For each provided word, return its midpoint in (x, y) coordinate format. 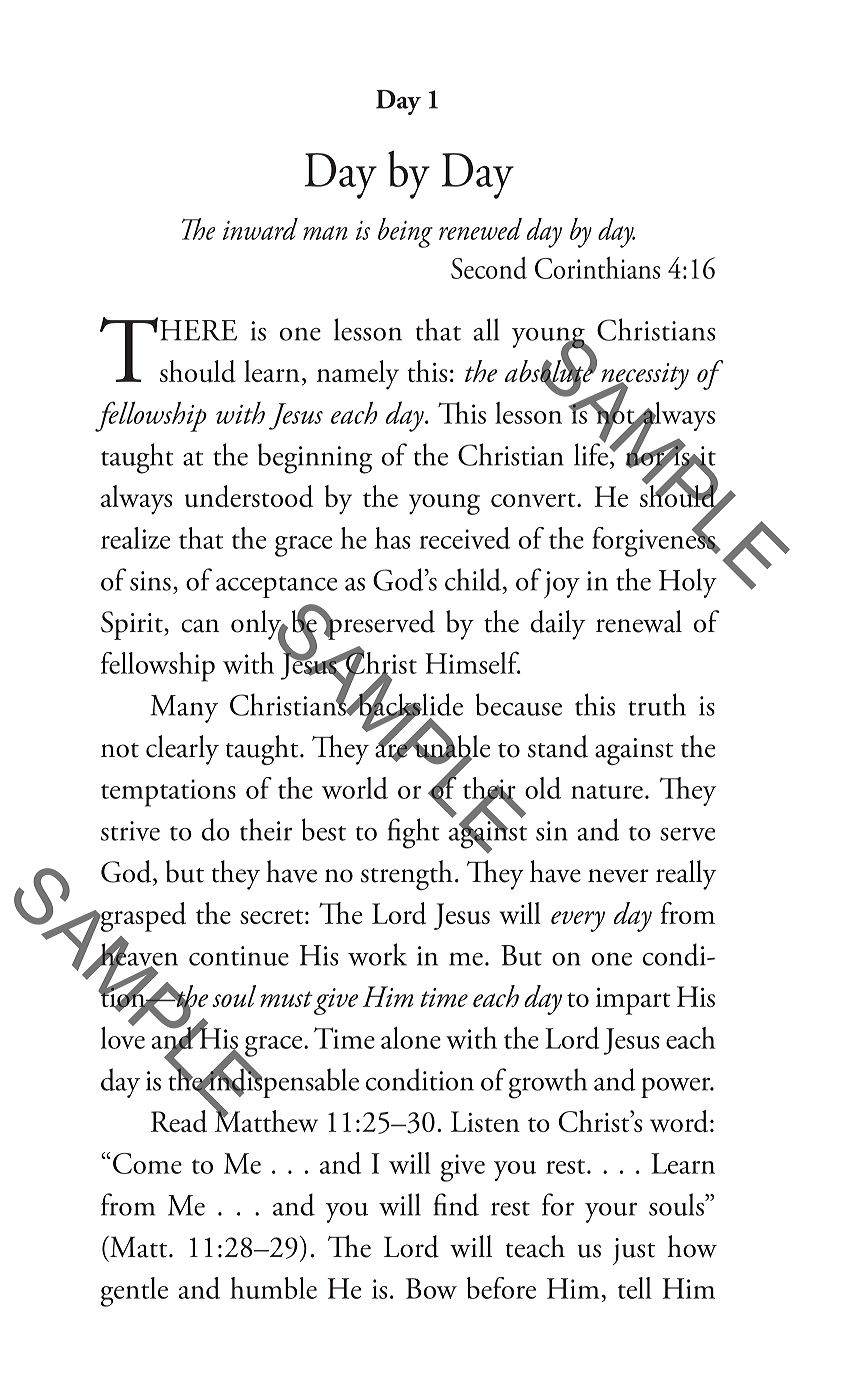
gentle (134, 1292)
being (405, 233)
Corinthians (597, 268)
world (355, 788)
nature (607, 791)
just (634, 1251)
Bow (431, 1288)
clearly (182, 750)
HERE (198, 330)
